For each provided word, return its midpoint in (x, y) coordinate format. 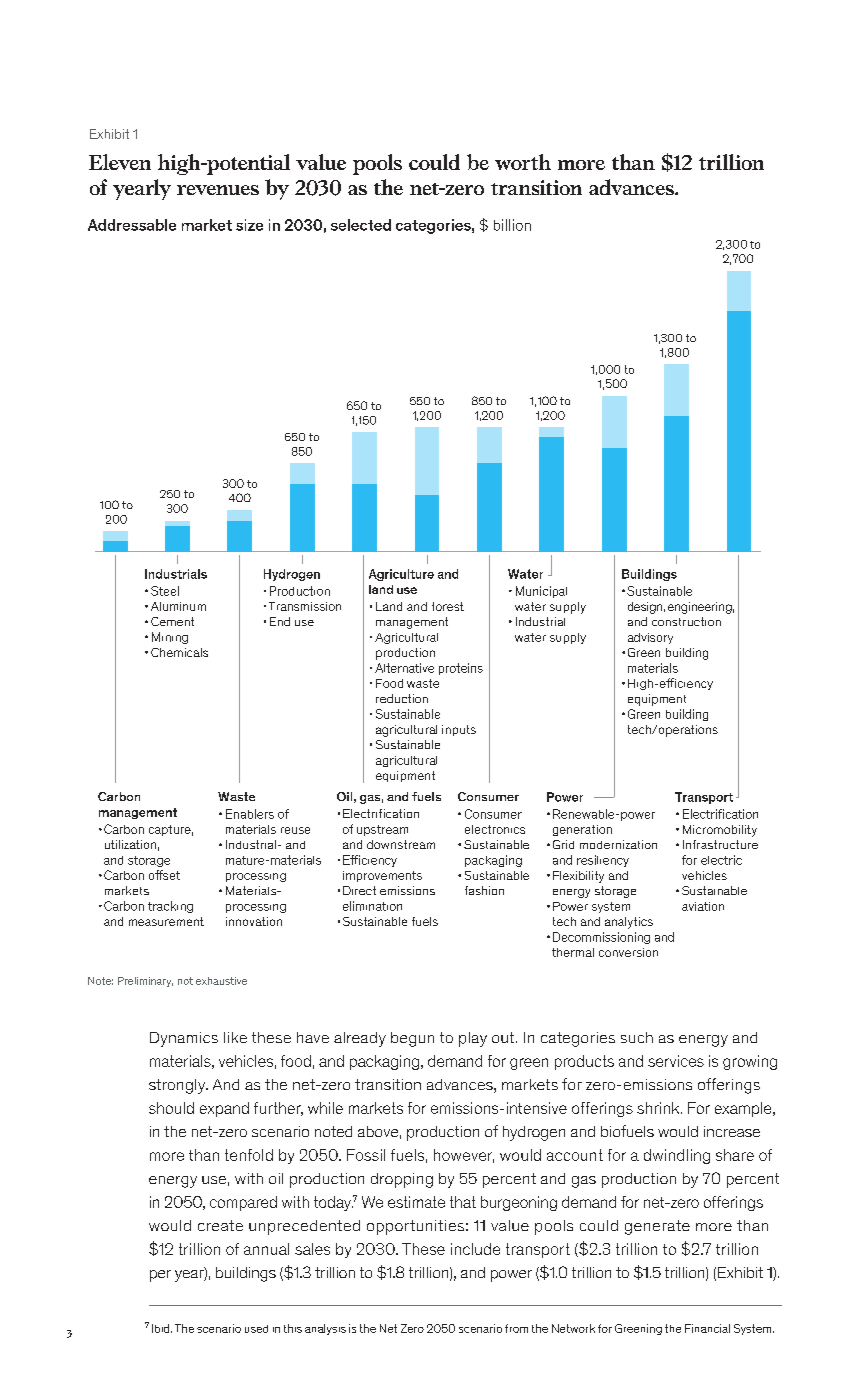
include (475, 1249)
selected (361, 225)
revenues (218, 190)
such (637, 1037)
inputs (459, 730)
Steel (165, 591)
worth (523, 162)
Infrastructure (720, 844)
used (256, 1329)
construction (686, 621)
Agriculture (401, 575)
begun (412, 1039)
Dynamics (184, 1039)
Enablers (250, 814)
